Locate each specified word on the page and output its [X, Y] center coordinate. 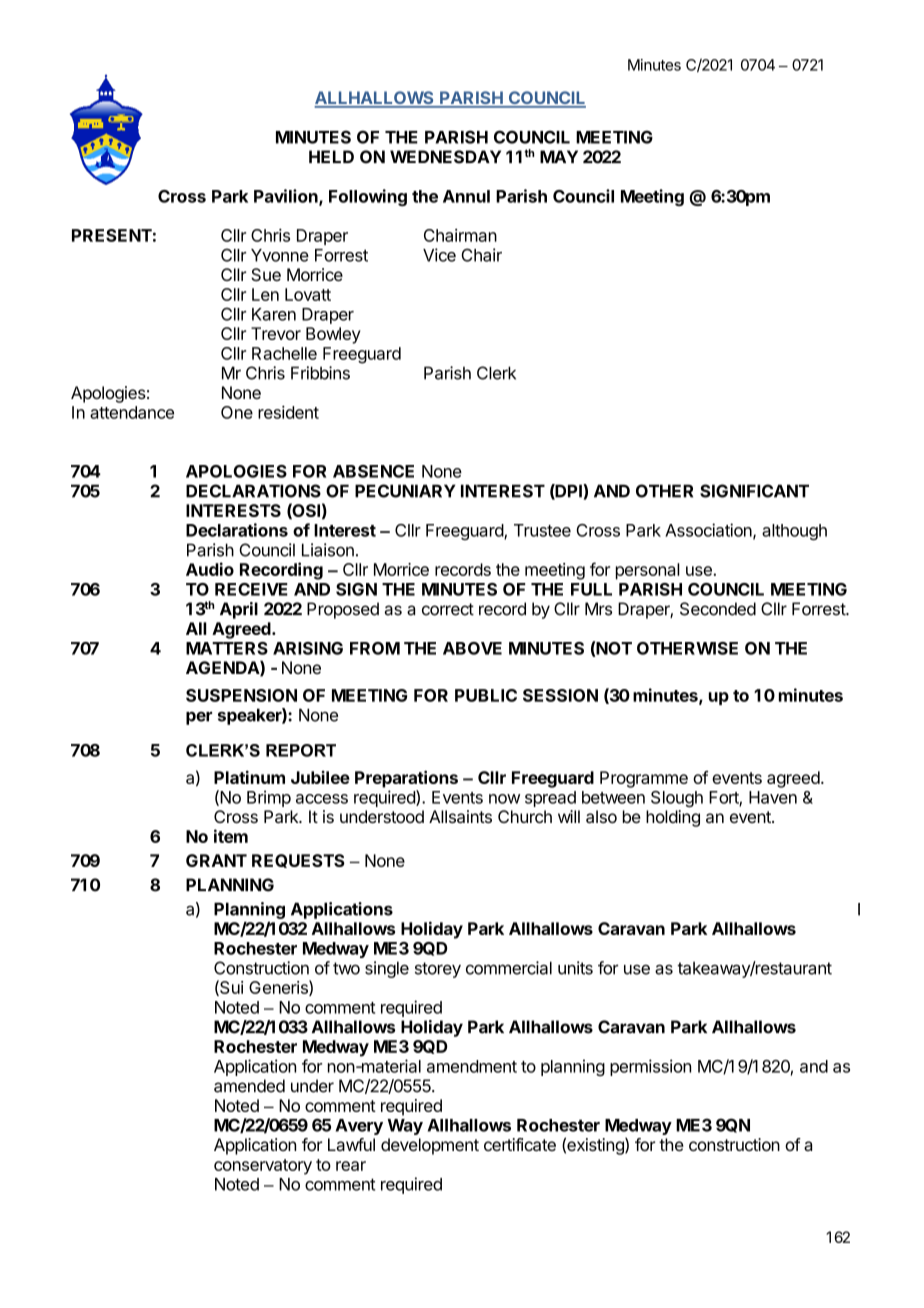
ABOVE [472, 648]
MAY [559, 156]
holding [673, 818]
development [430, 1146]
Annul [466, 196]
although [794, 532]
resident [288, 412]
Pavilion [287, 197]
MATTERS [227, 648]
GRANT [216, 860]
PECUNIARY [405, 491]
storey [438, 970]
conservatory [263, 1167]
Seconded [718, 609]
